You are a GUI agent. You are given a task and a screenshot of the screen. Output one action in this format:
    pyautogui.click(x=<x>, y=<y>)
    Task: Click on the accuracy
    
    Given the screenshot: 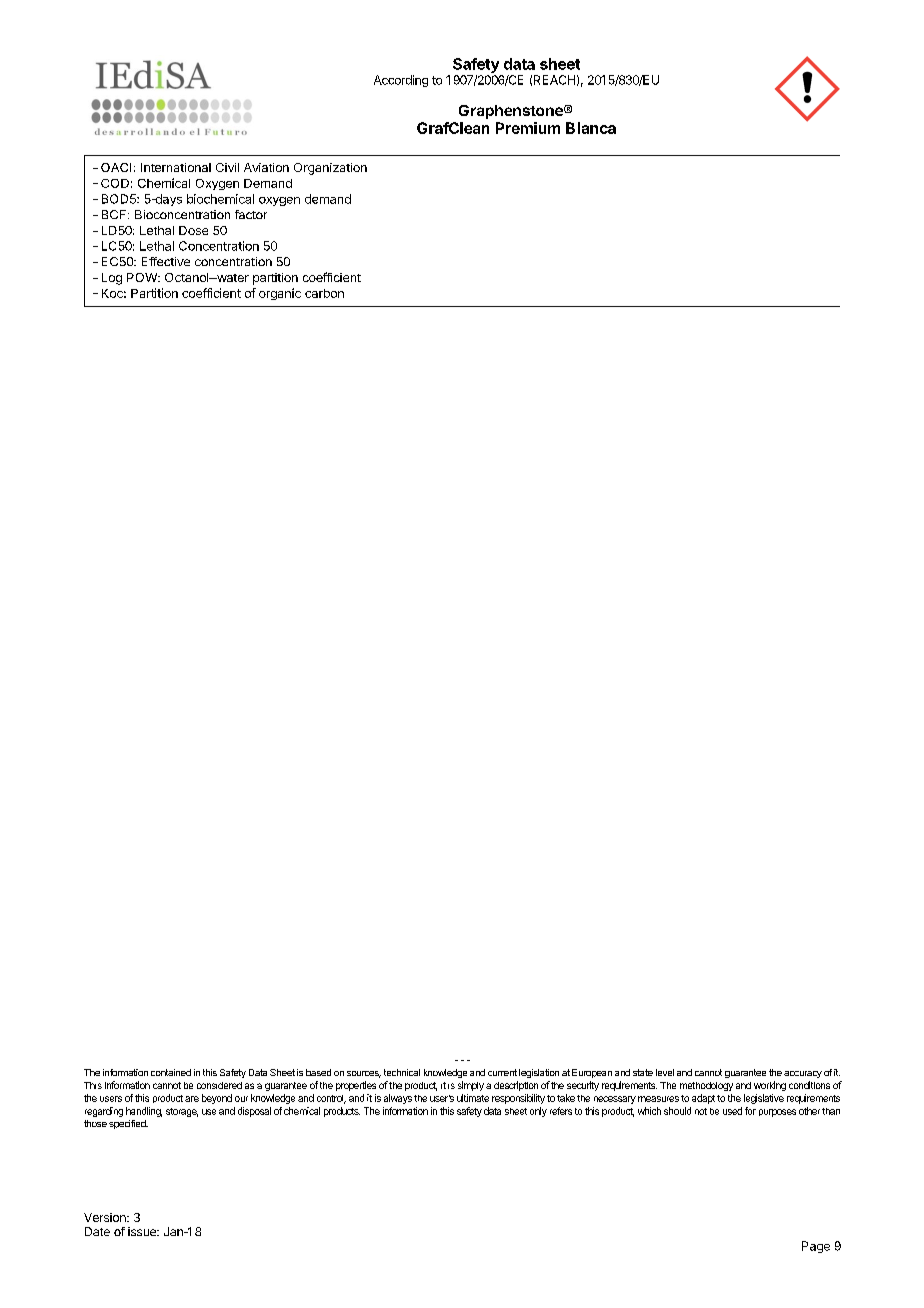 What is the action you would take?
    pyautogui.click(x=803, y=1074)
